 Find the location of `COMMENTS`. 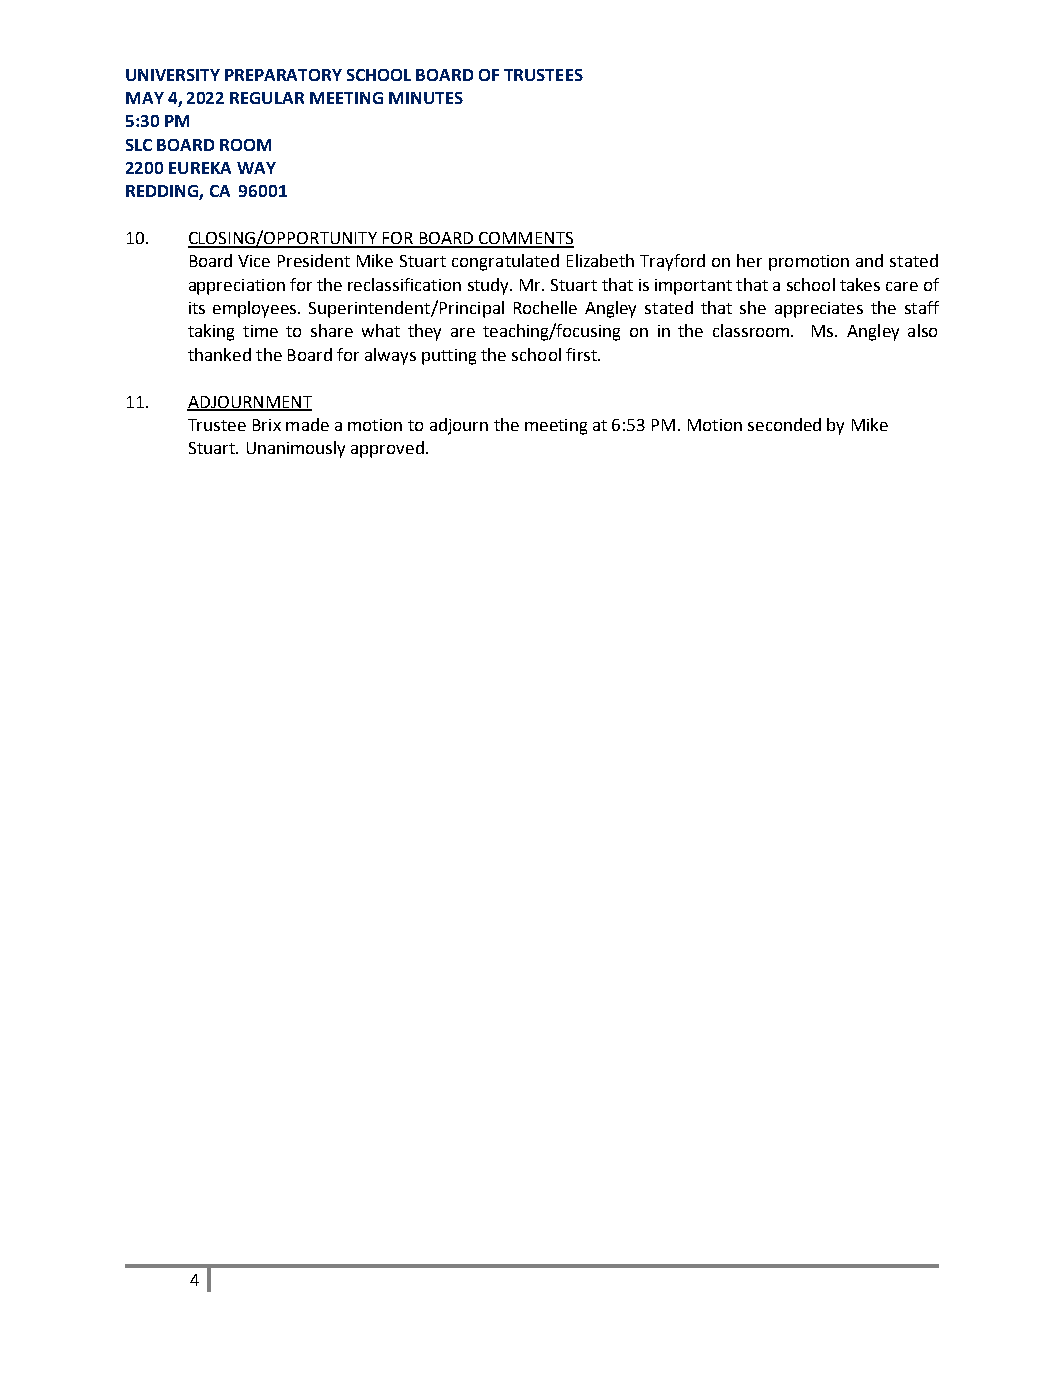

COMMENTS is located at coordinates (525, 239).
